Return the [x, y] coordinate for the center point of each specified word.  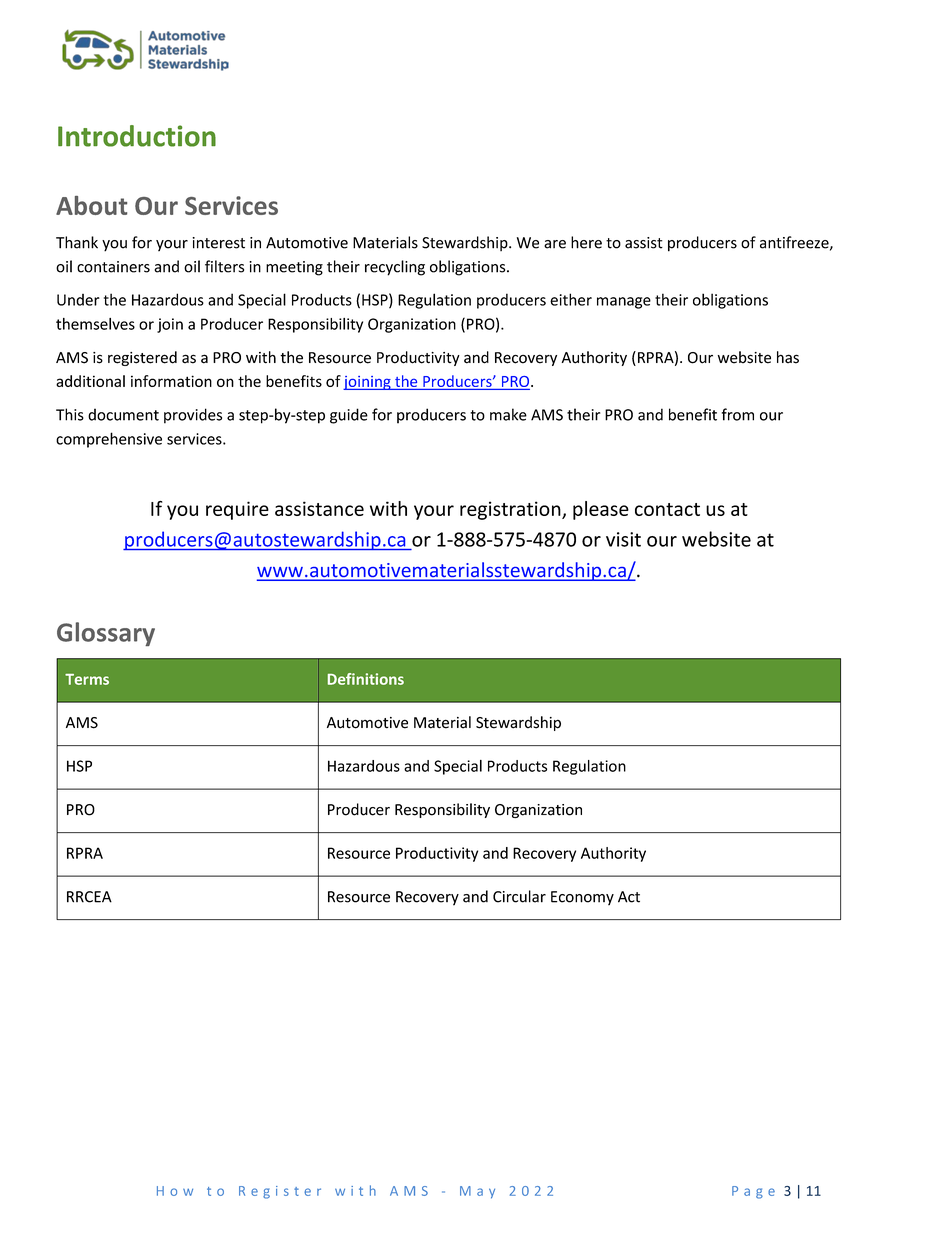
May [477, 1192]
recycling [395, 268]
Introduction [137, 136]
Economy [582, 898]
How [175, 1191]
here [586, 242]
